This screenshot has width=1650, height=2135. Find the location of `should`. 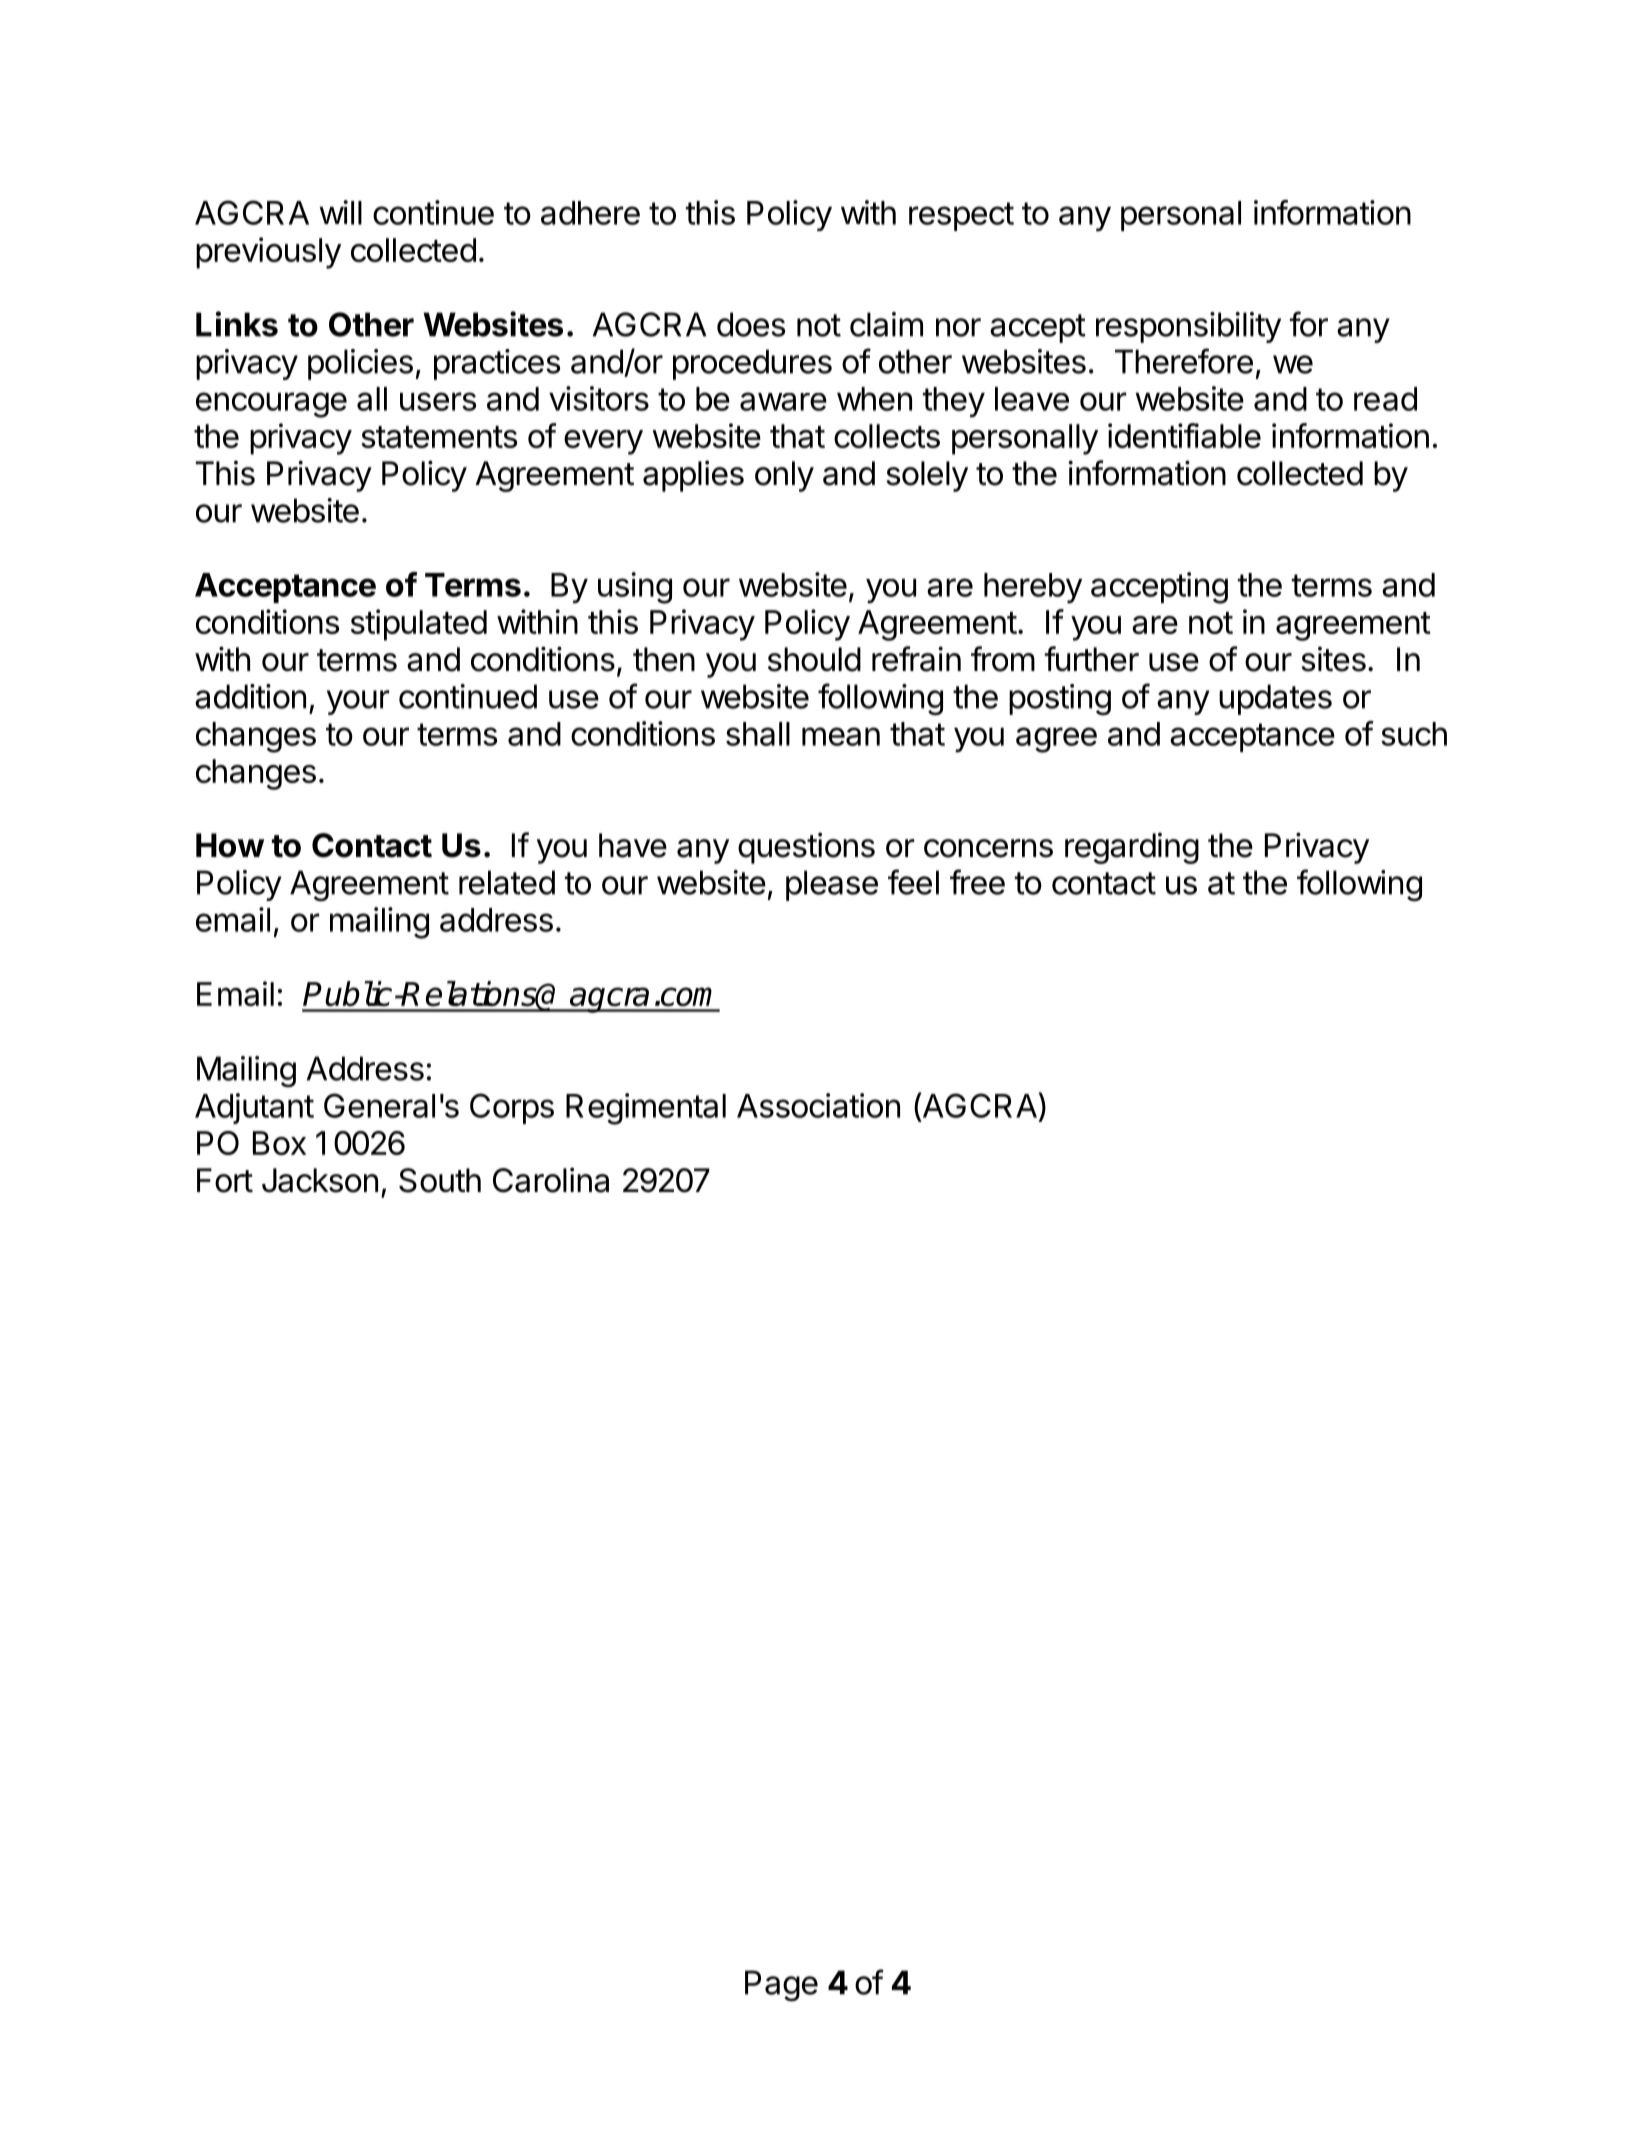

should is located at coordinates (814, 659).
